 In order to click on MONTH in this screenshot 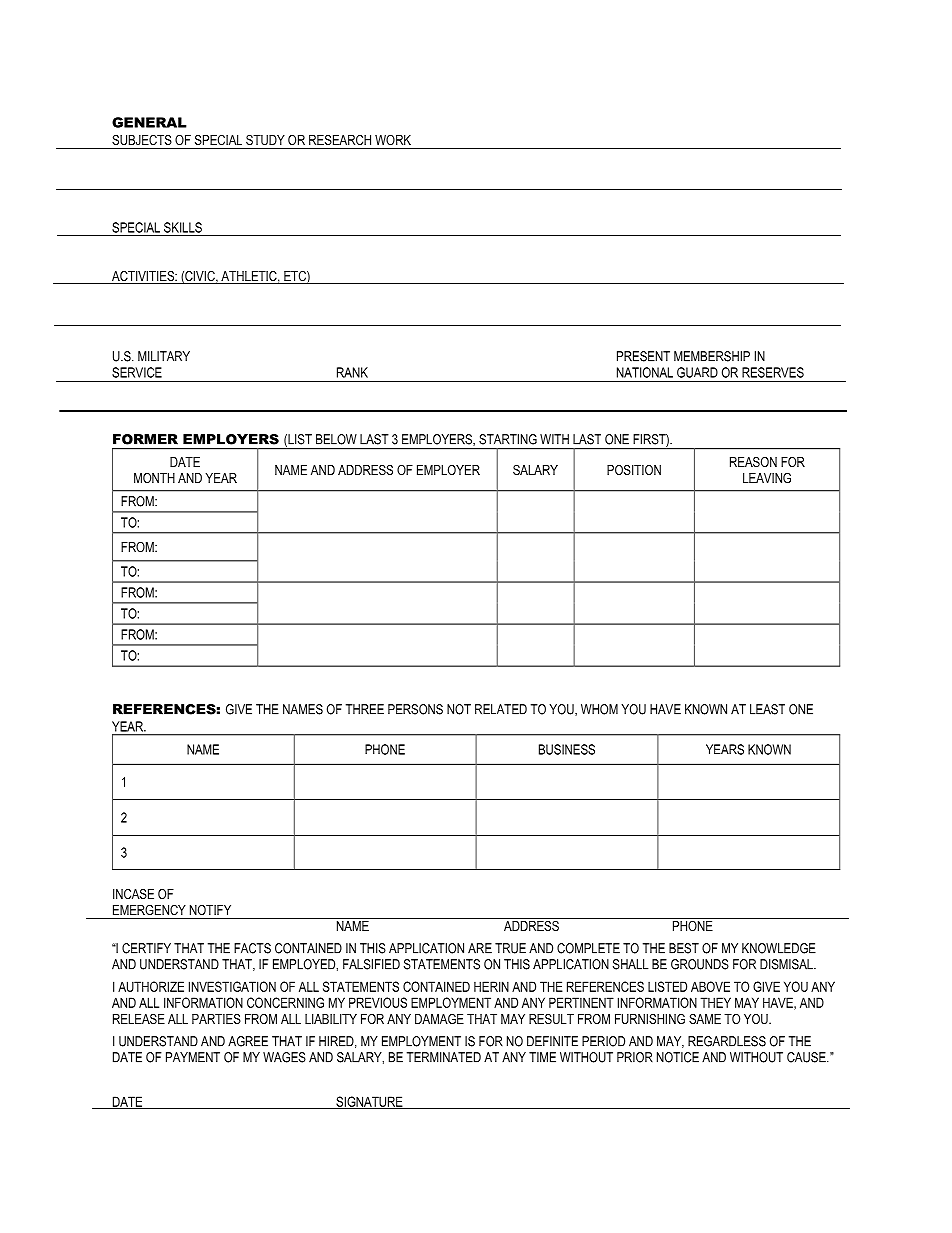, I will do `click(154, 478)`.
